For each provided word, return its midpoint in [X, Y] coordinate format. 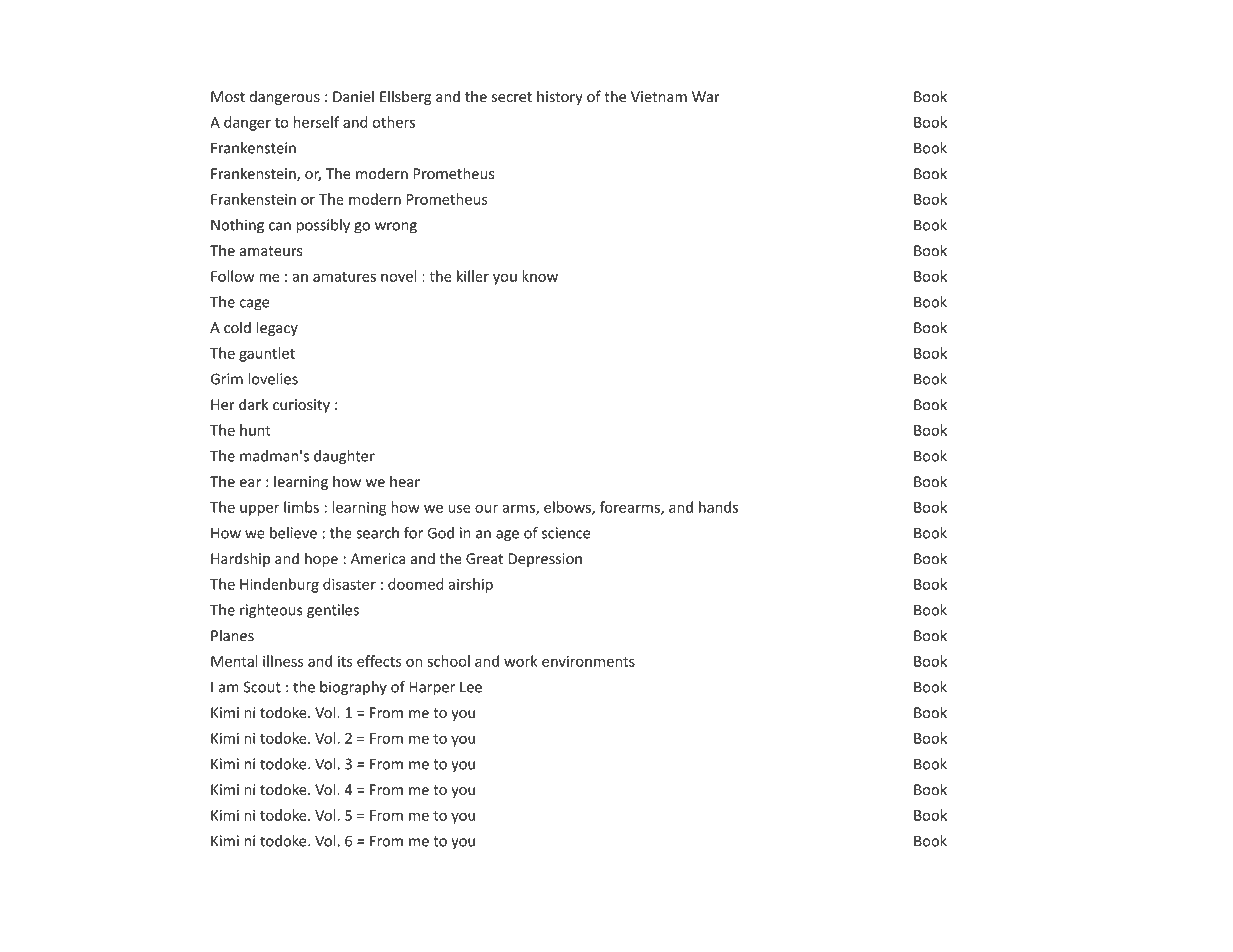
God [441, 533]
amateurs [271, 251]
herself [316, 122]
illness [283, 661]
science [566, 533]
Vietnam [659, 96]
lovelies [273, 379]
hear [405, 481]
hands [718, 507]
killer [473, 276]
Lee [471, 687]
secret [512, 97]
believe [293, 533]
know [540, 276]
